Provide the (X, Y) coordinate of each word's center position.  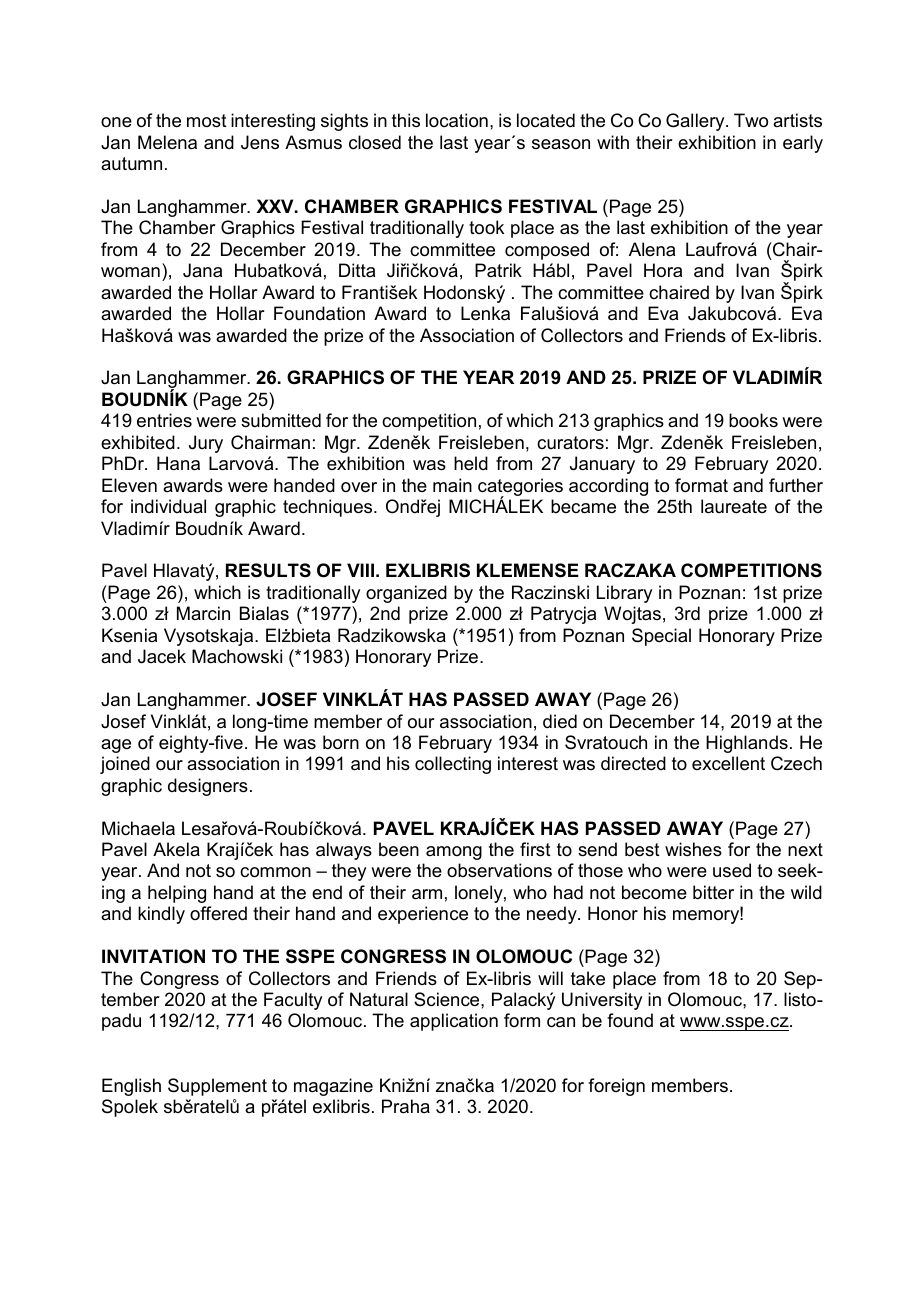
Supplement (217, 1087)
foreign (616, 1087)
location (457, 120)
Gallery (696, 122)
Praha (406, 1106)
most (207, 121)
